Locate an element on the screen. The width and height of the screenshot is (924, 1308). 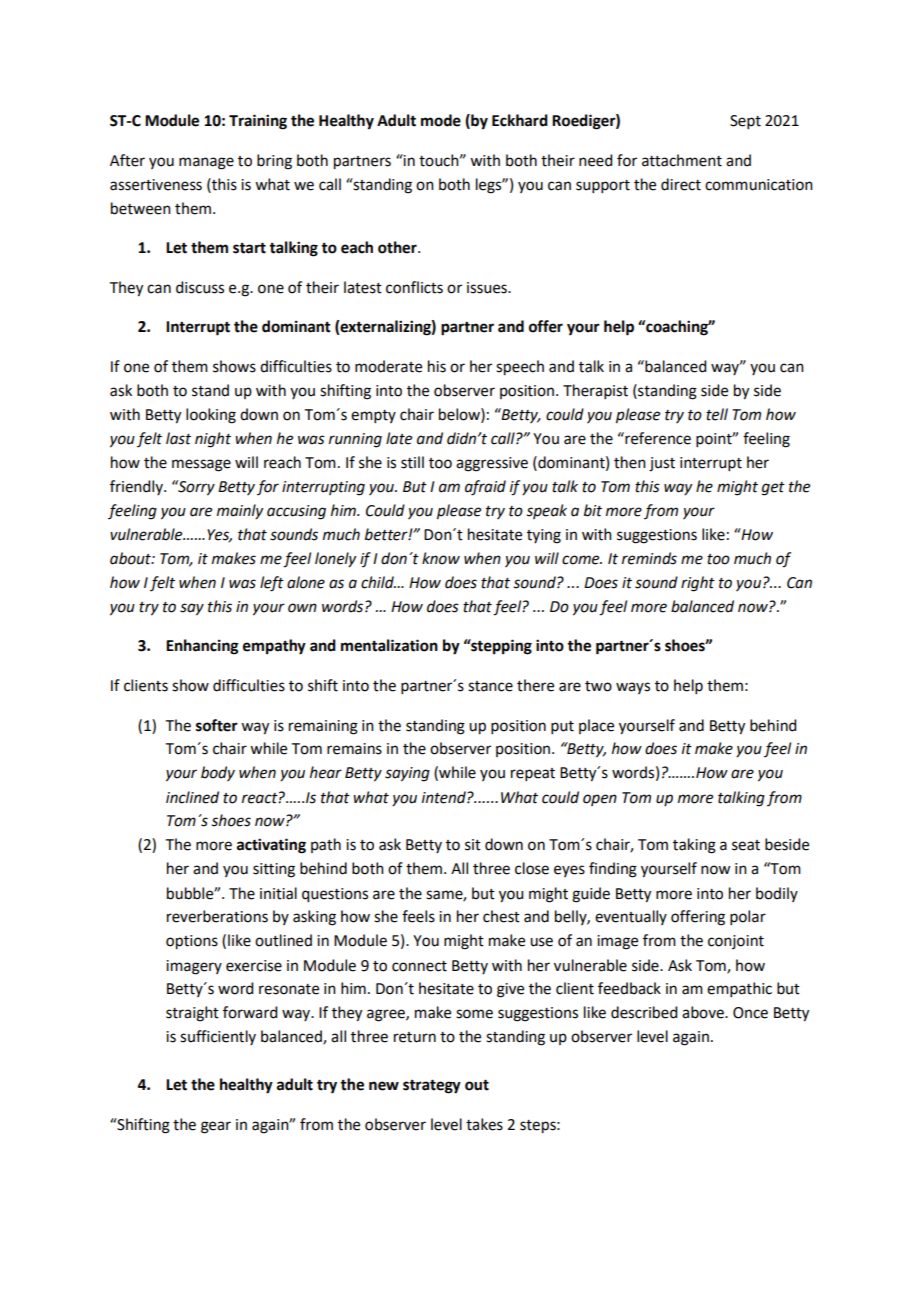
just is located at coordinates (662, 464).
